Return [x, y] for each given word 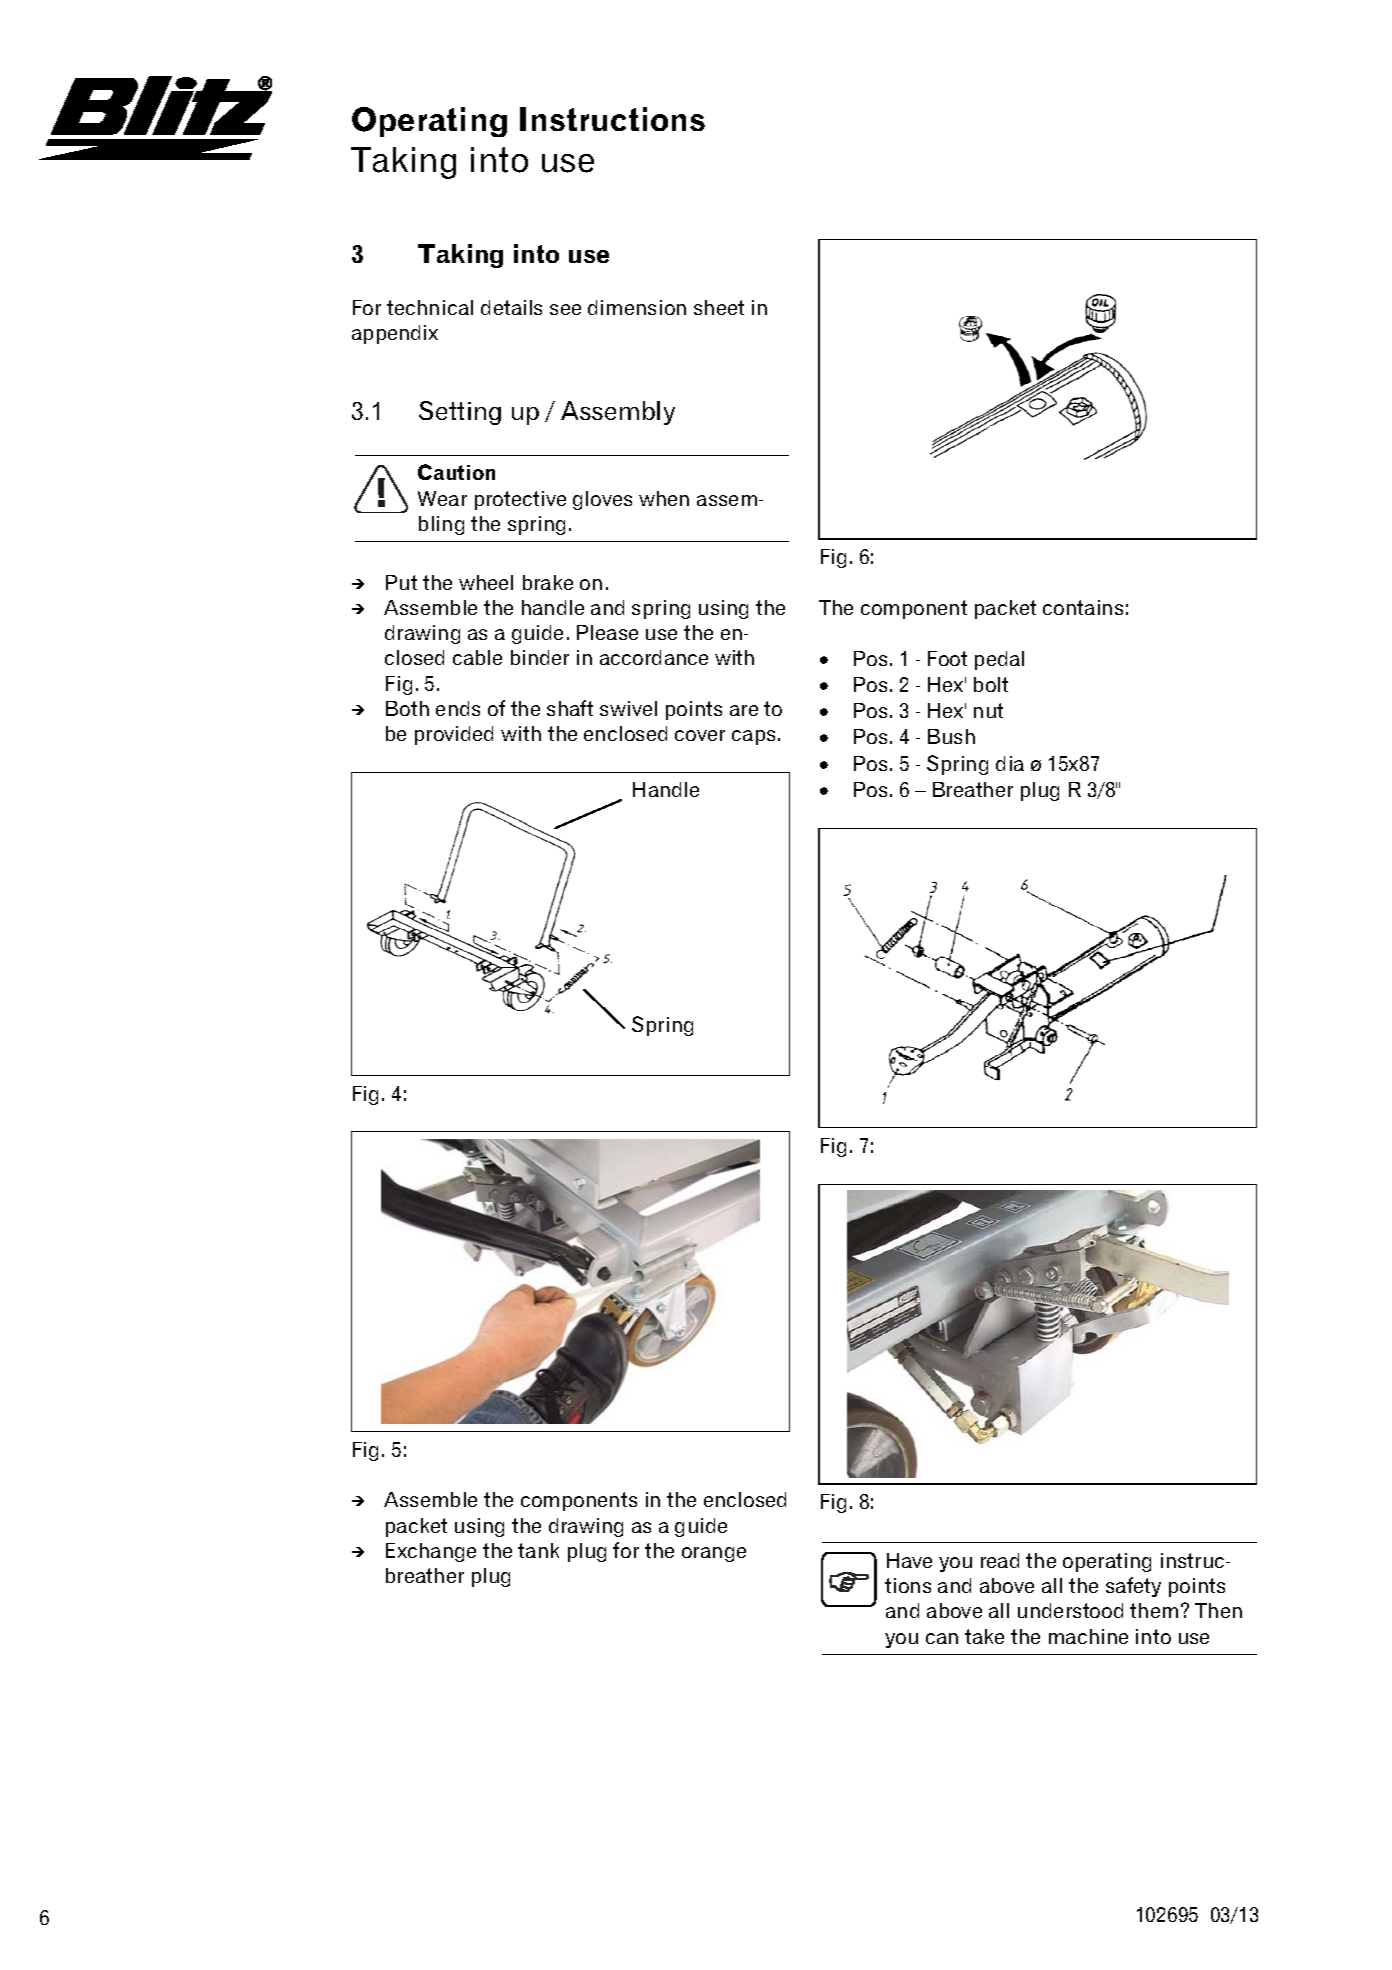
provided [454, 735]
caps [753, 737]
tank [538, 1550]
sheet [719, 307]
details [511, 307]
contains [1083, 607]
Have [909, 1560]
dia [1010, 763]
